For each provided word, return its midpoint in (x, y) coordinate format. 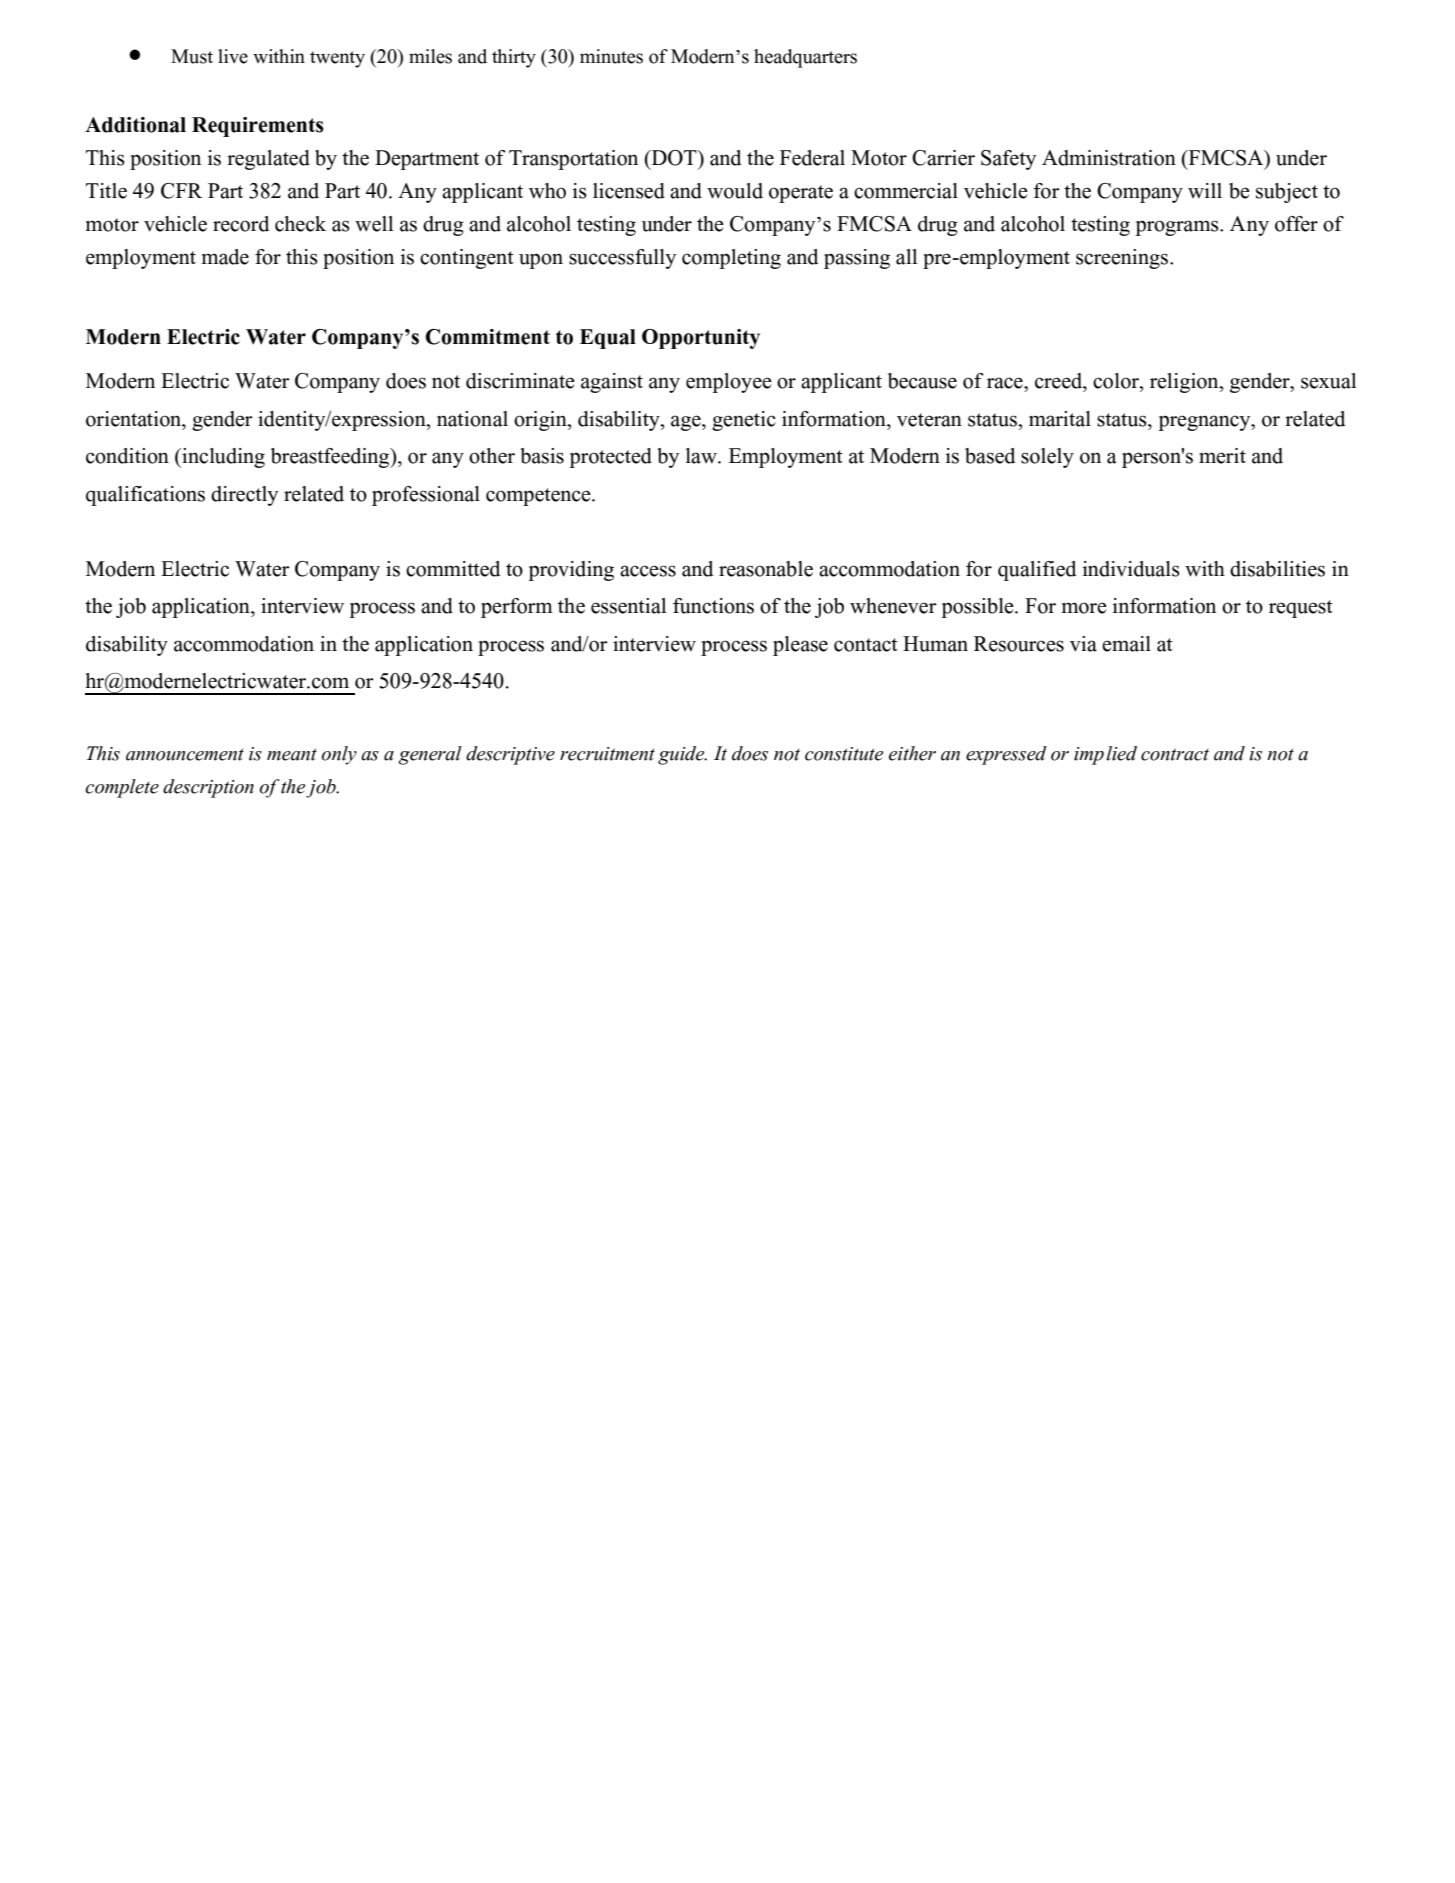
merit (1222, 456)
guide (682, 755)
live (233, 56)
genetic (744, 421)
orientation (135, 419)
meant (292, 754)
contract (1175, 754)
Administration (1109, 158)
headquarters (805, 58)
